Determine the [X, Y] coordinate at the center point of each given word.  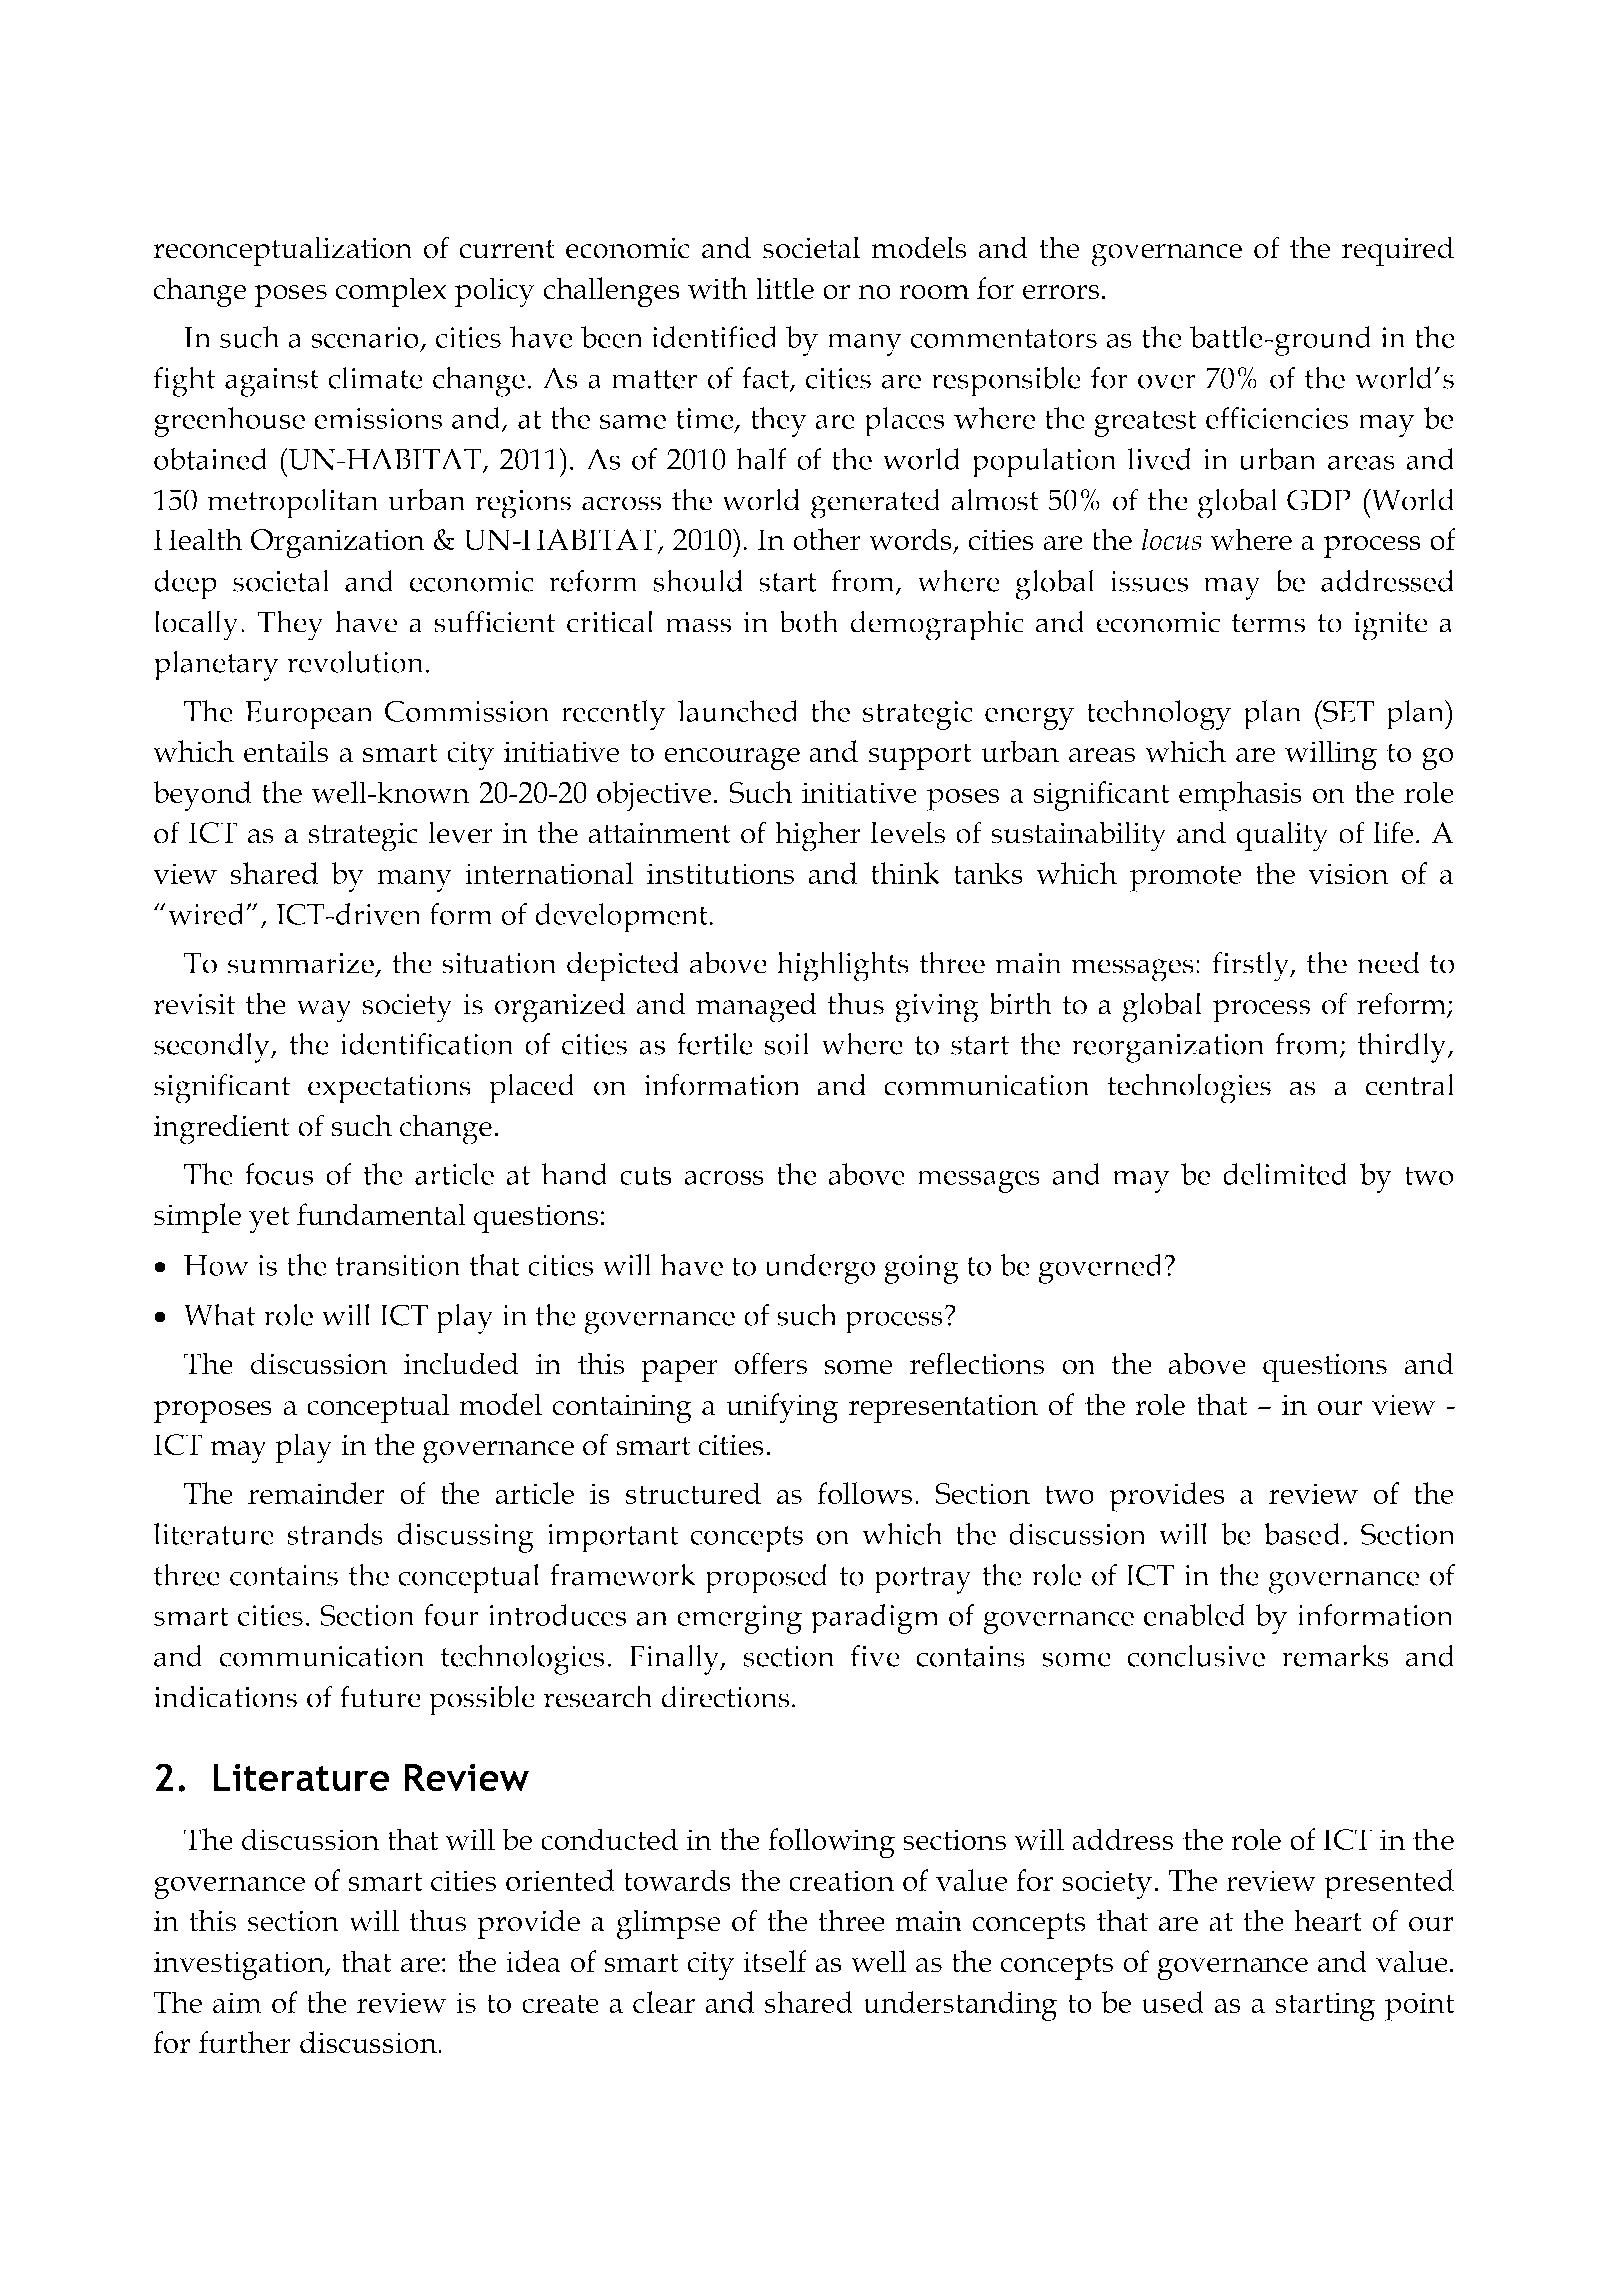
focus [279, 1174]
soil [787, 1043]
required [1397, 251]
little [785, 288]
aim [237, 2002]
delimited [1285, 1174]
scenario [365, 337]
